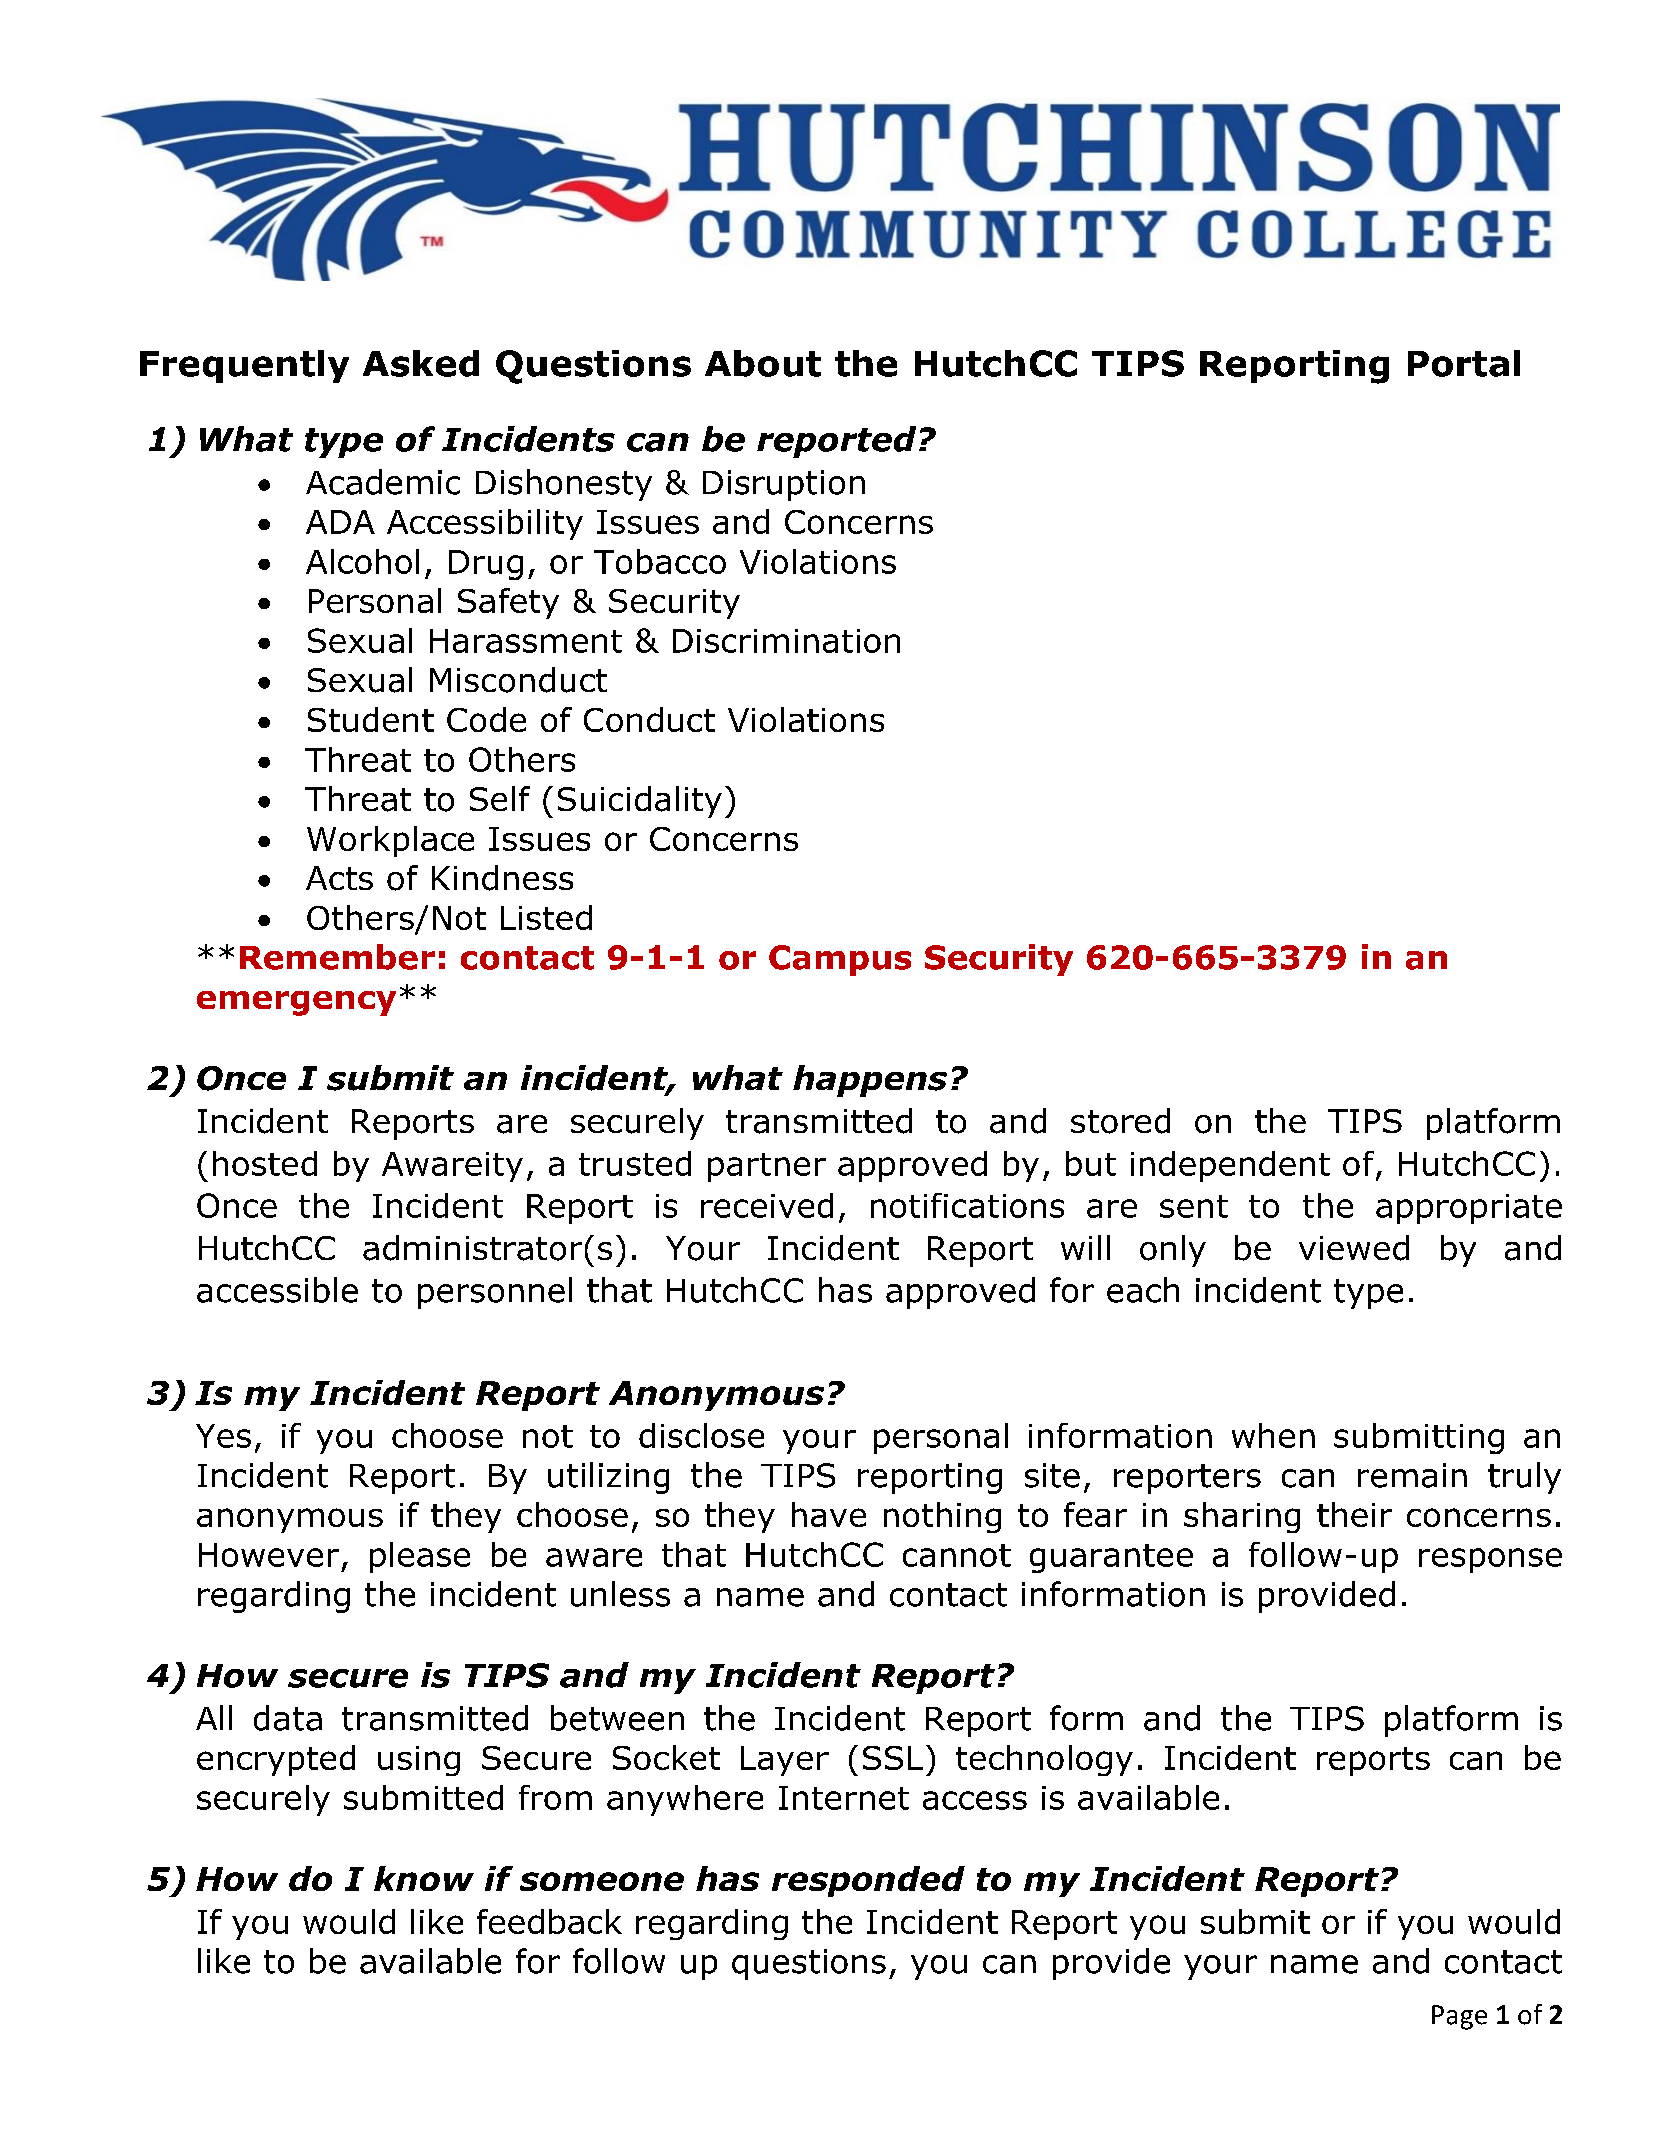 The image size is (1661, 2150). What do you see at coordinates (424, 1878) in the image?
I see `know` at bounding box center [424, 1878].
